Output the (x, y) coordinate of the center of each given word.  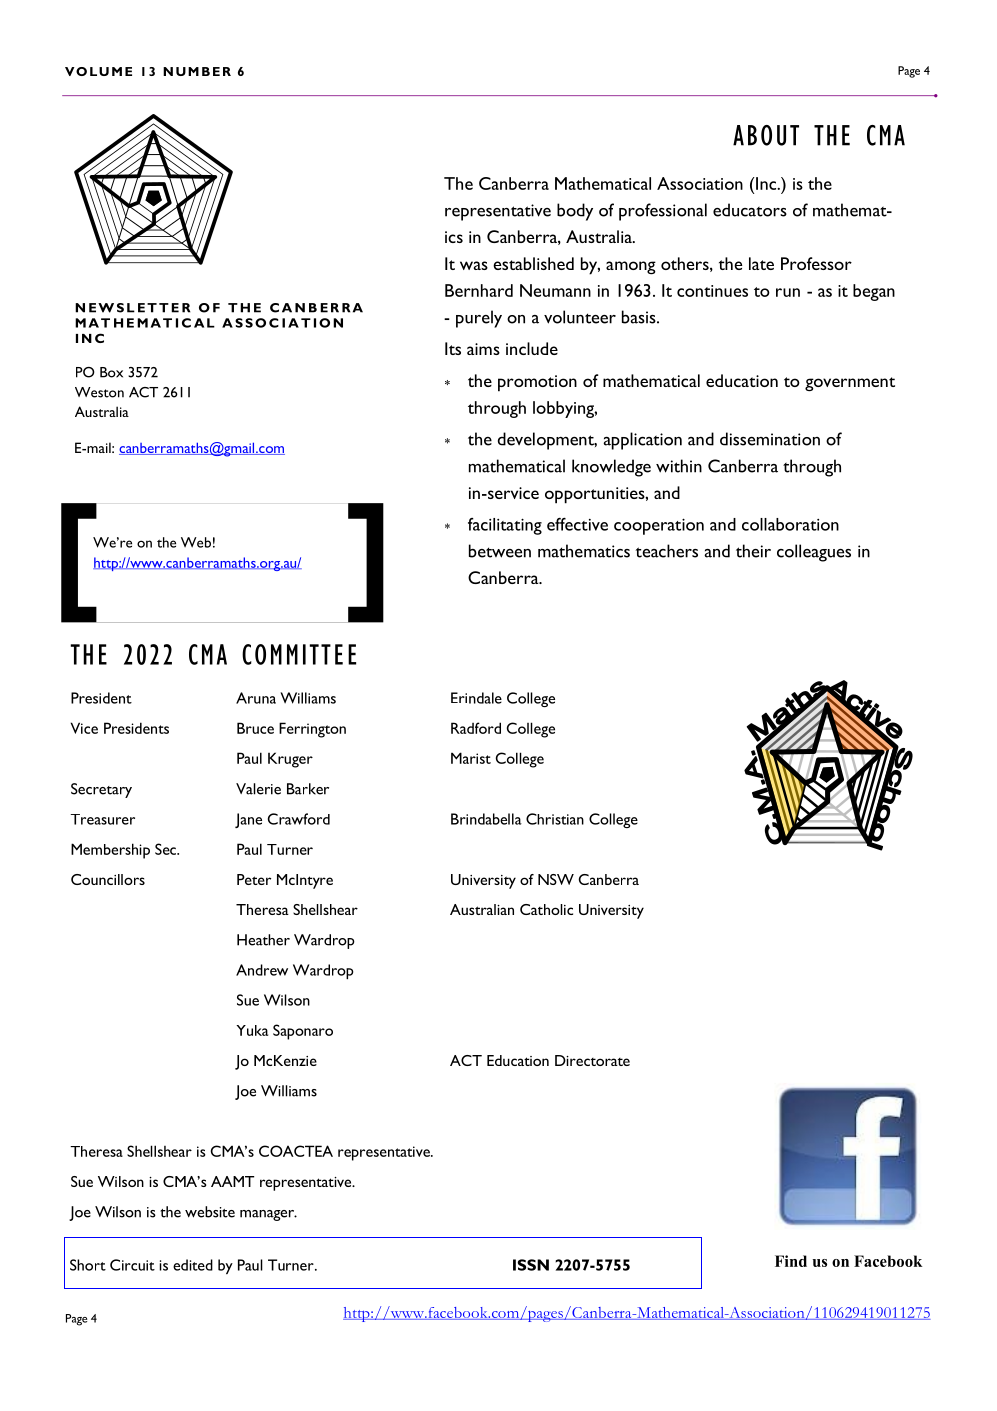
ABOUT (766, 135)
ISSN (531, 1265)
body (575, 212)
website (210, 1212)
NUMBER (197, 71)
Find (791, 1261)
